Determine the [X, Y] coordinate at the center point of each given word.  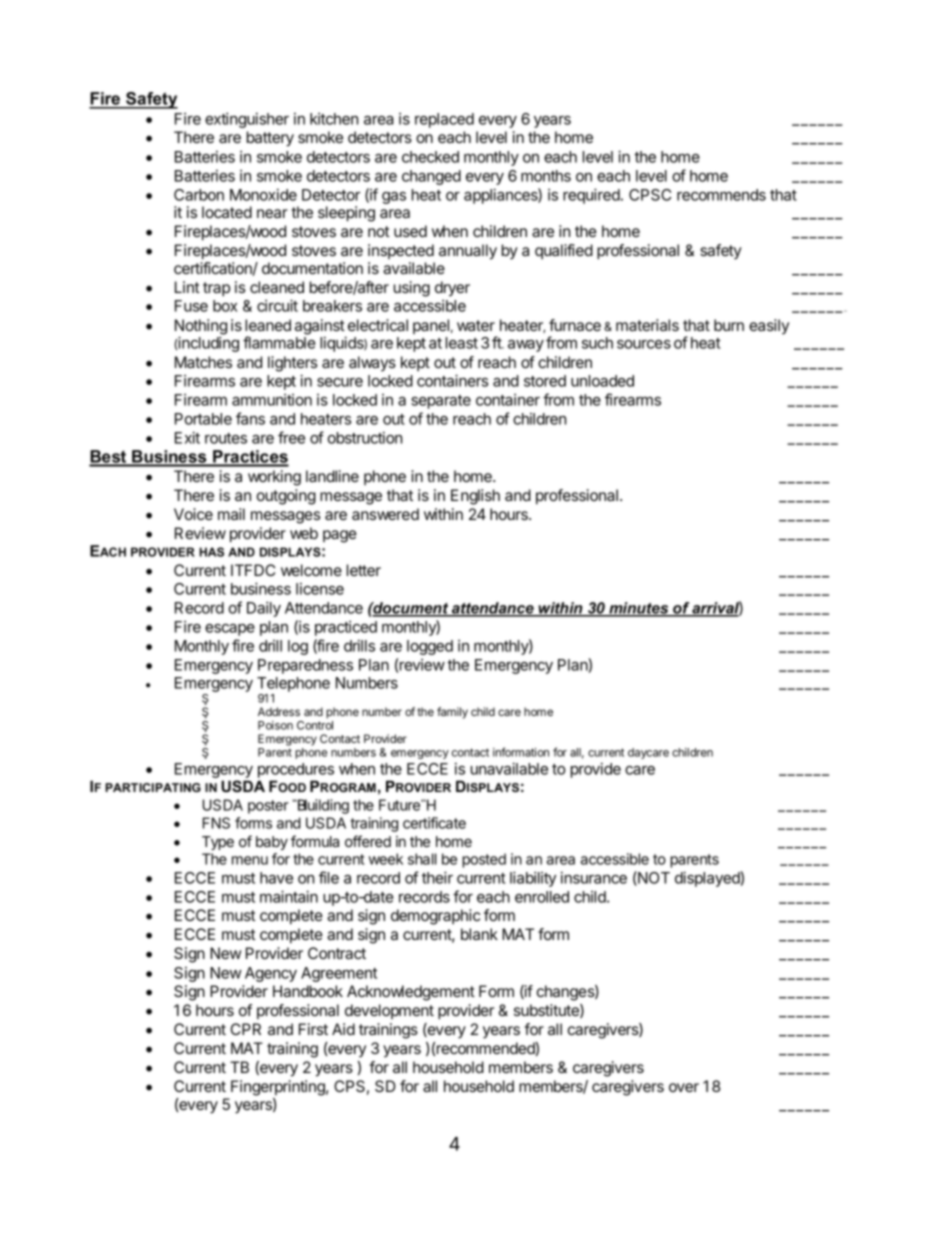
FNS [216, 823]
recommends [721, 195]
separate [441, 402]
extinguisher [247, 120]
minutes [639, 609]
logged [430, 647]
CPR [246, 1029]
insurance [594, 877]
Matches [203, 362]
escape [230, 630]
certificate [434, 823]
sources [644, 344]
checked [430, 157]
